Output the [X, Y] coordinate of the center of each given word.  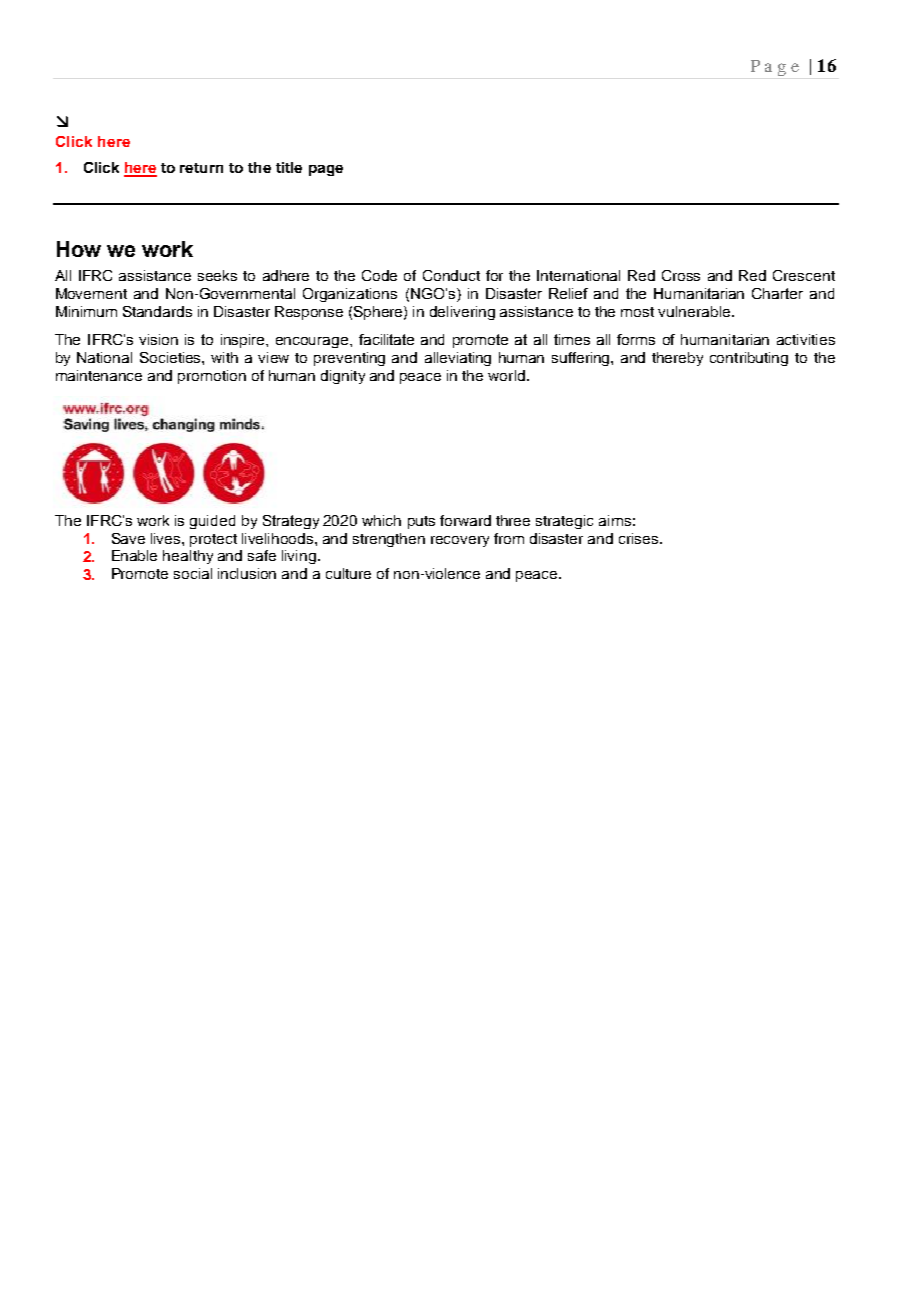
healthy [188, 557]
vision [158, 339]
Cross [681, 275]
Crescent [804, 275]
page [326, 170]
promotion [212, 377]
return [201, 168]
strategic [564, 522]
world [506, 375]
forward [465, 520]
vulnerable [694, 311]
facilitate [386, 339]
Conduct [451, 275]
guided [212, 522]
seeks [217, 275]
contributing [749, 359]
